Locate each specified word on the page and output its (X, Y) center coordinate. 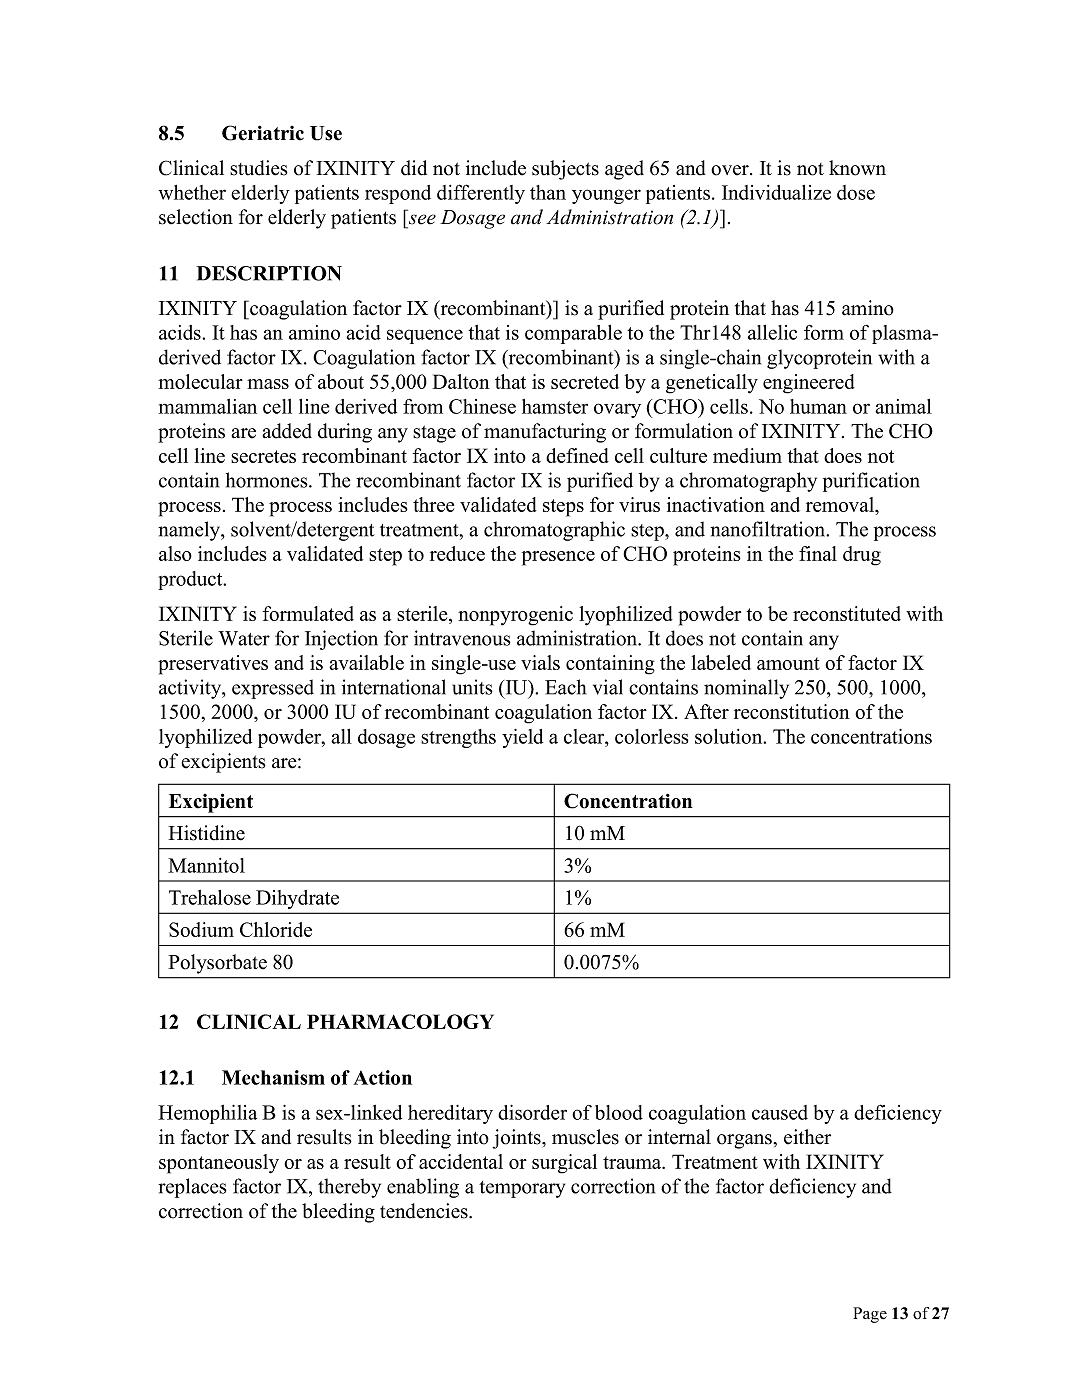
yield (522, 738)
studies (259, 168)
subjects (565, 170)
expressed (273, 689)
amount (788, 663)
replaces (192, 1188)
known (857, 168)
